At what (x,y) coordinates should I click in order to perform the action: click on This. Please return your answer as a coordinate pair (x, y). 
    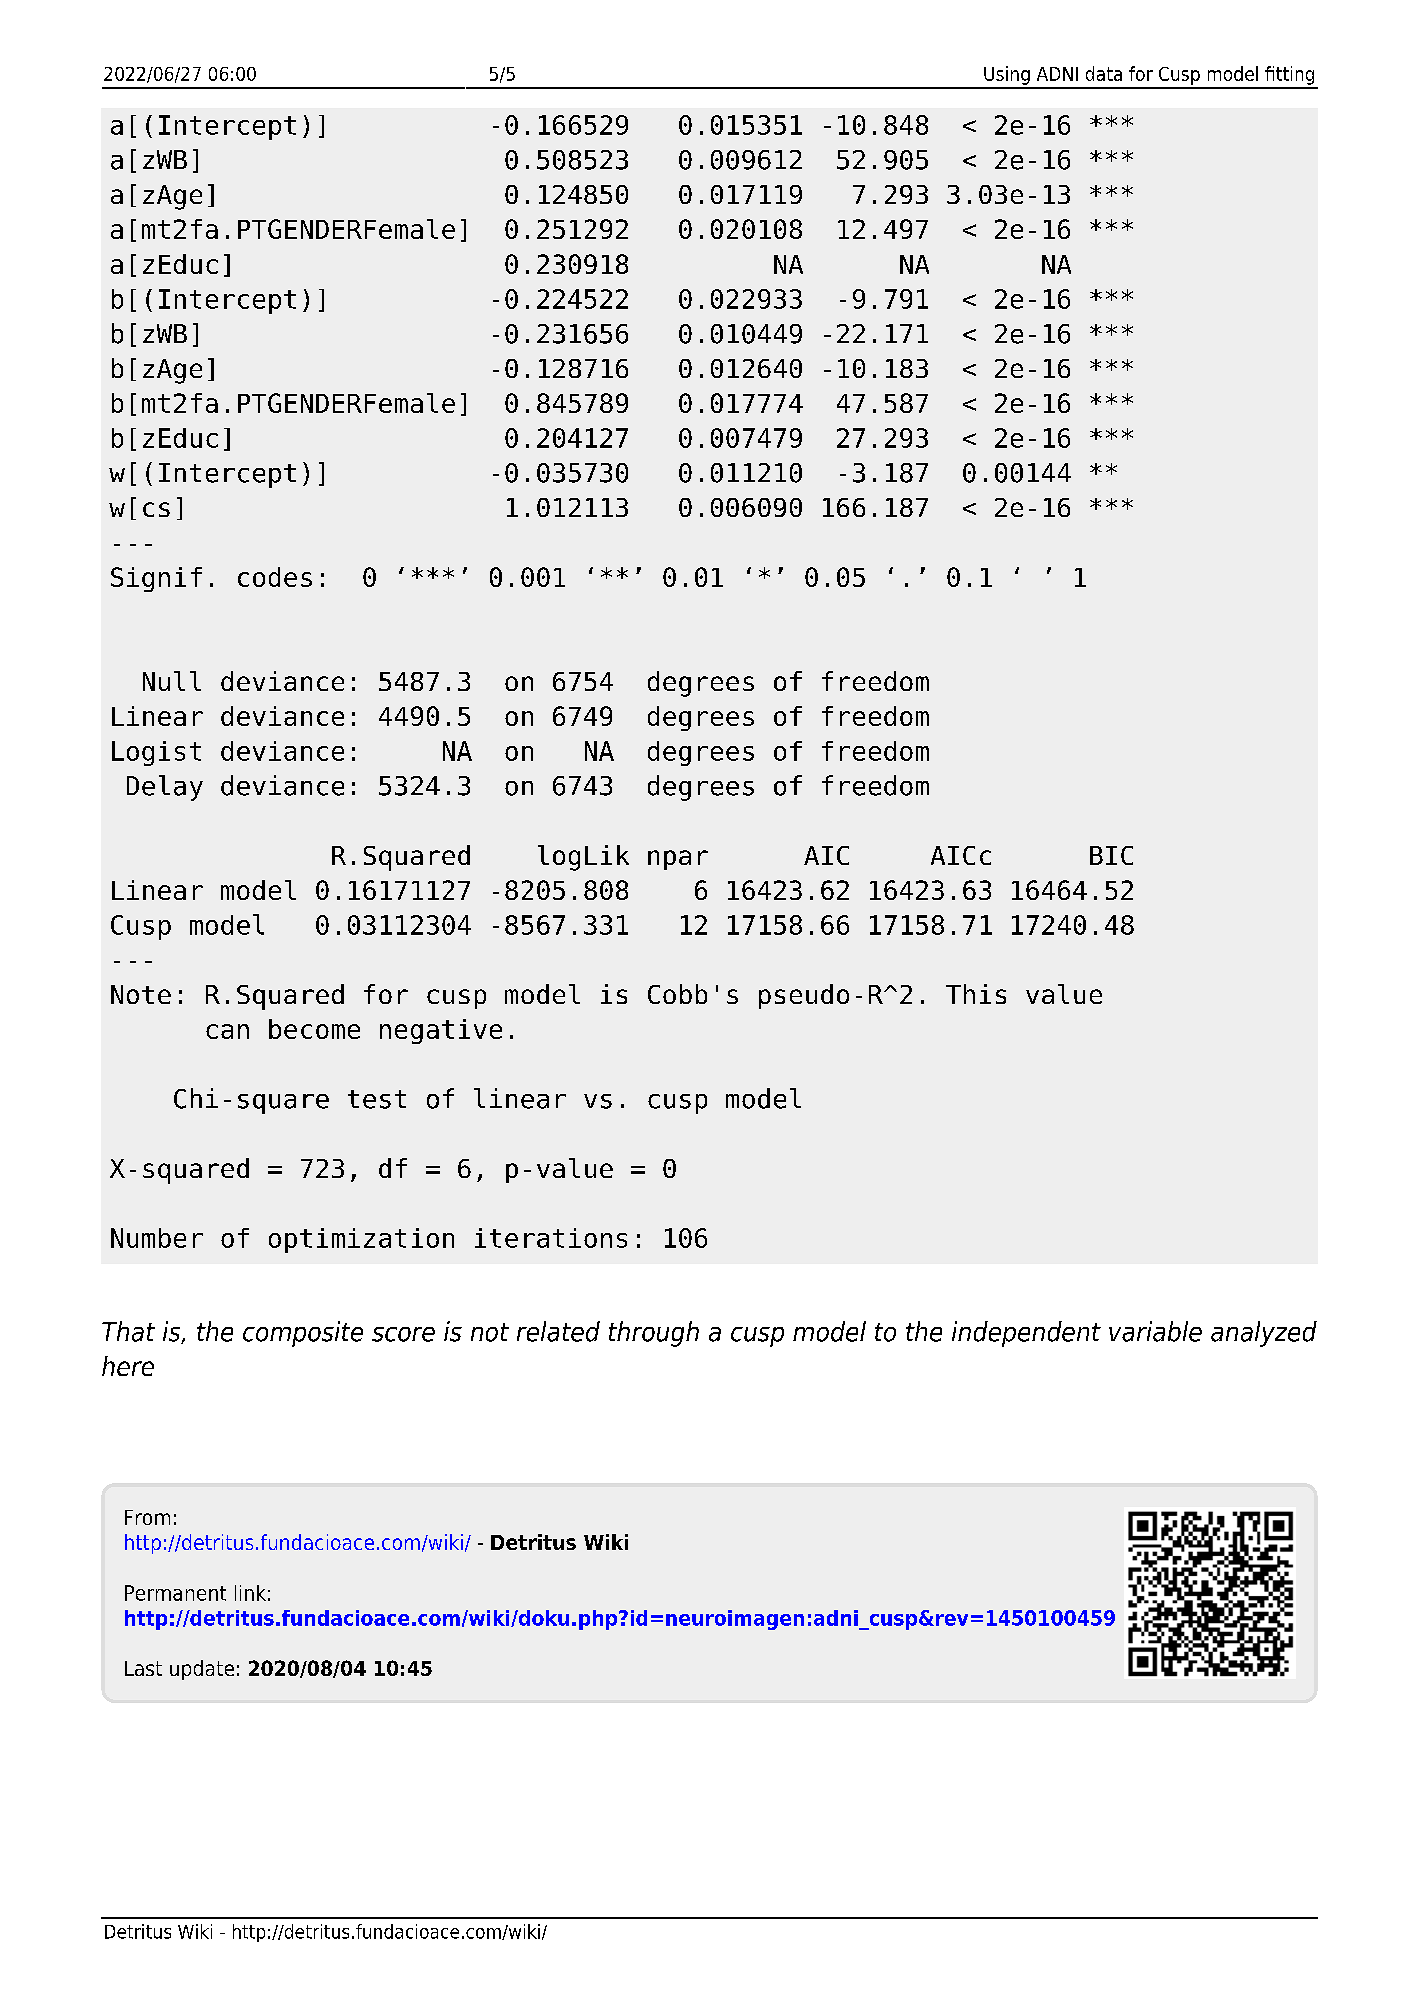
    Looking at the image, I should click on (976, 994).
